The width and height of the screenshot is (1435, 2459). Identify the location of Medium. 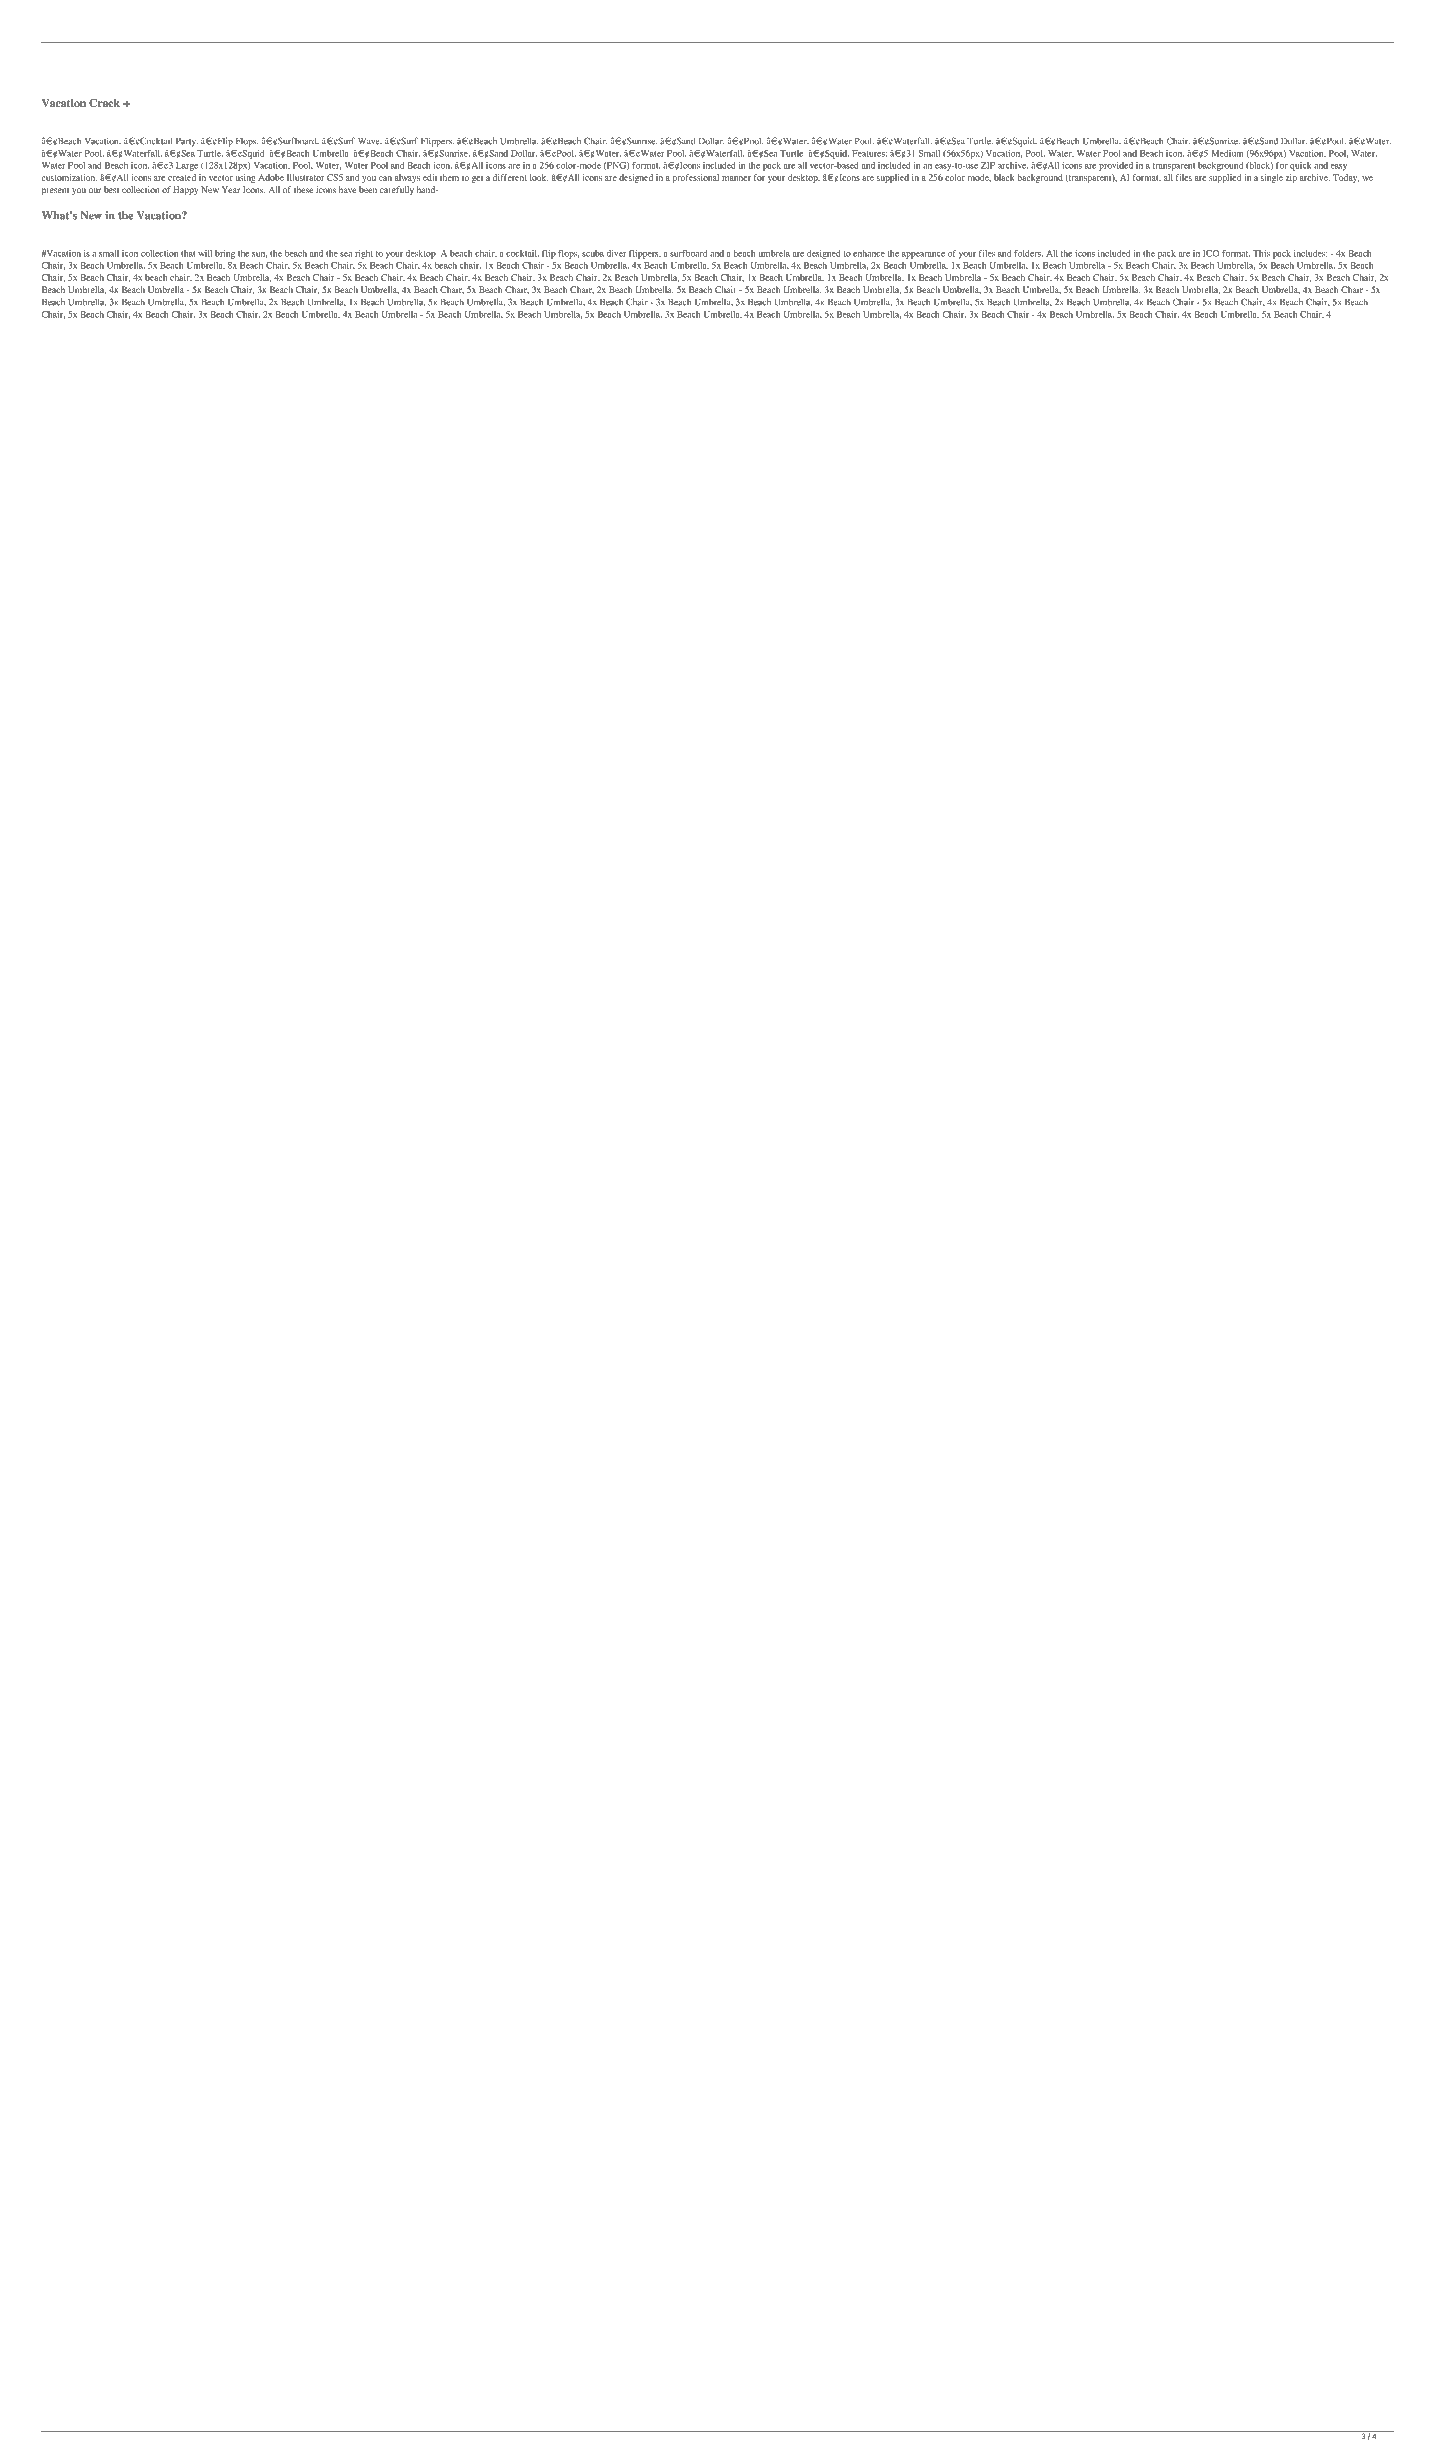
(1227, 153).
